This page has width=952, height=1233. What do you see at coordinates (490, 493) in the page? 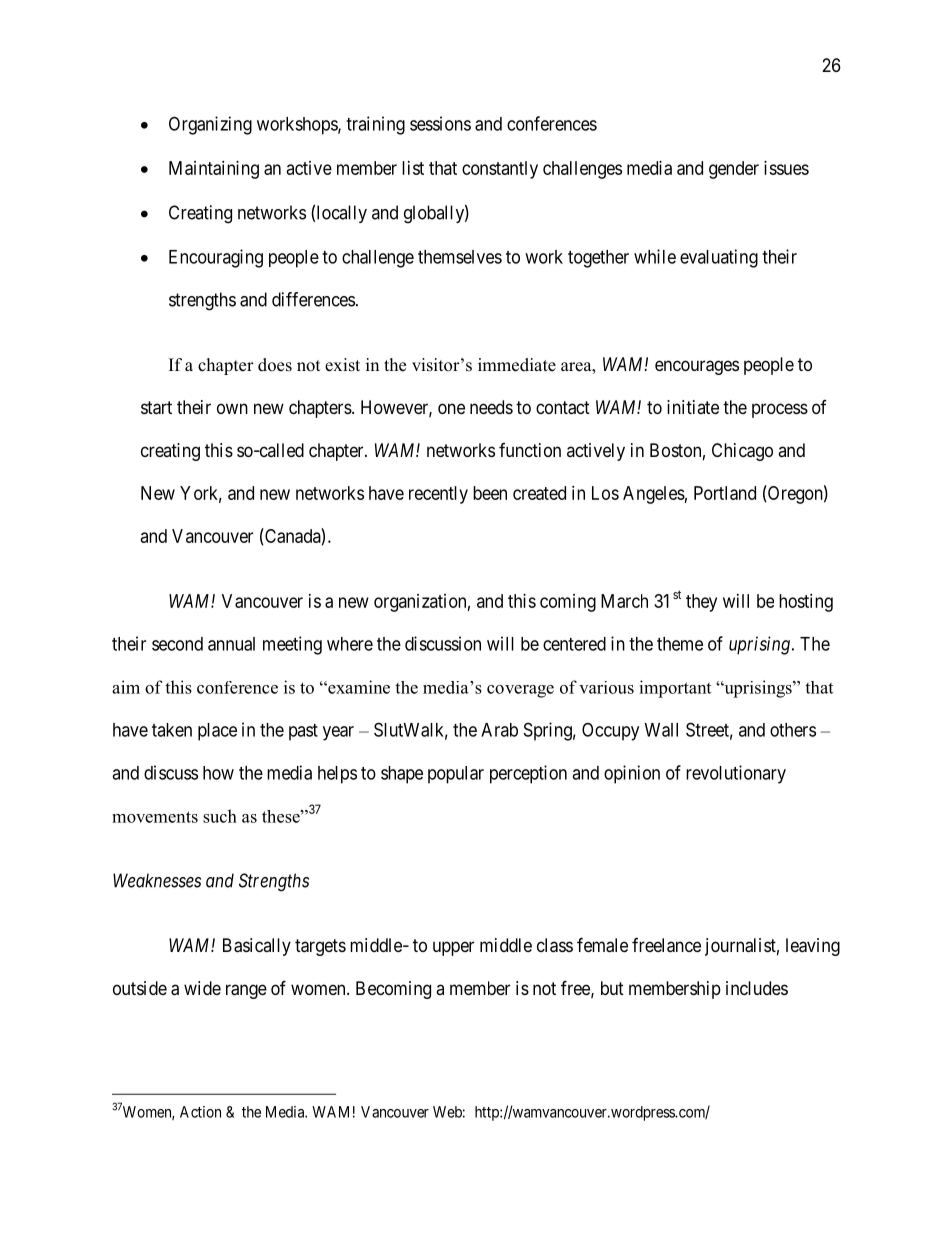
I see `been` at bounding box center [490, 493].
